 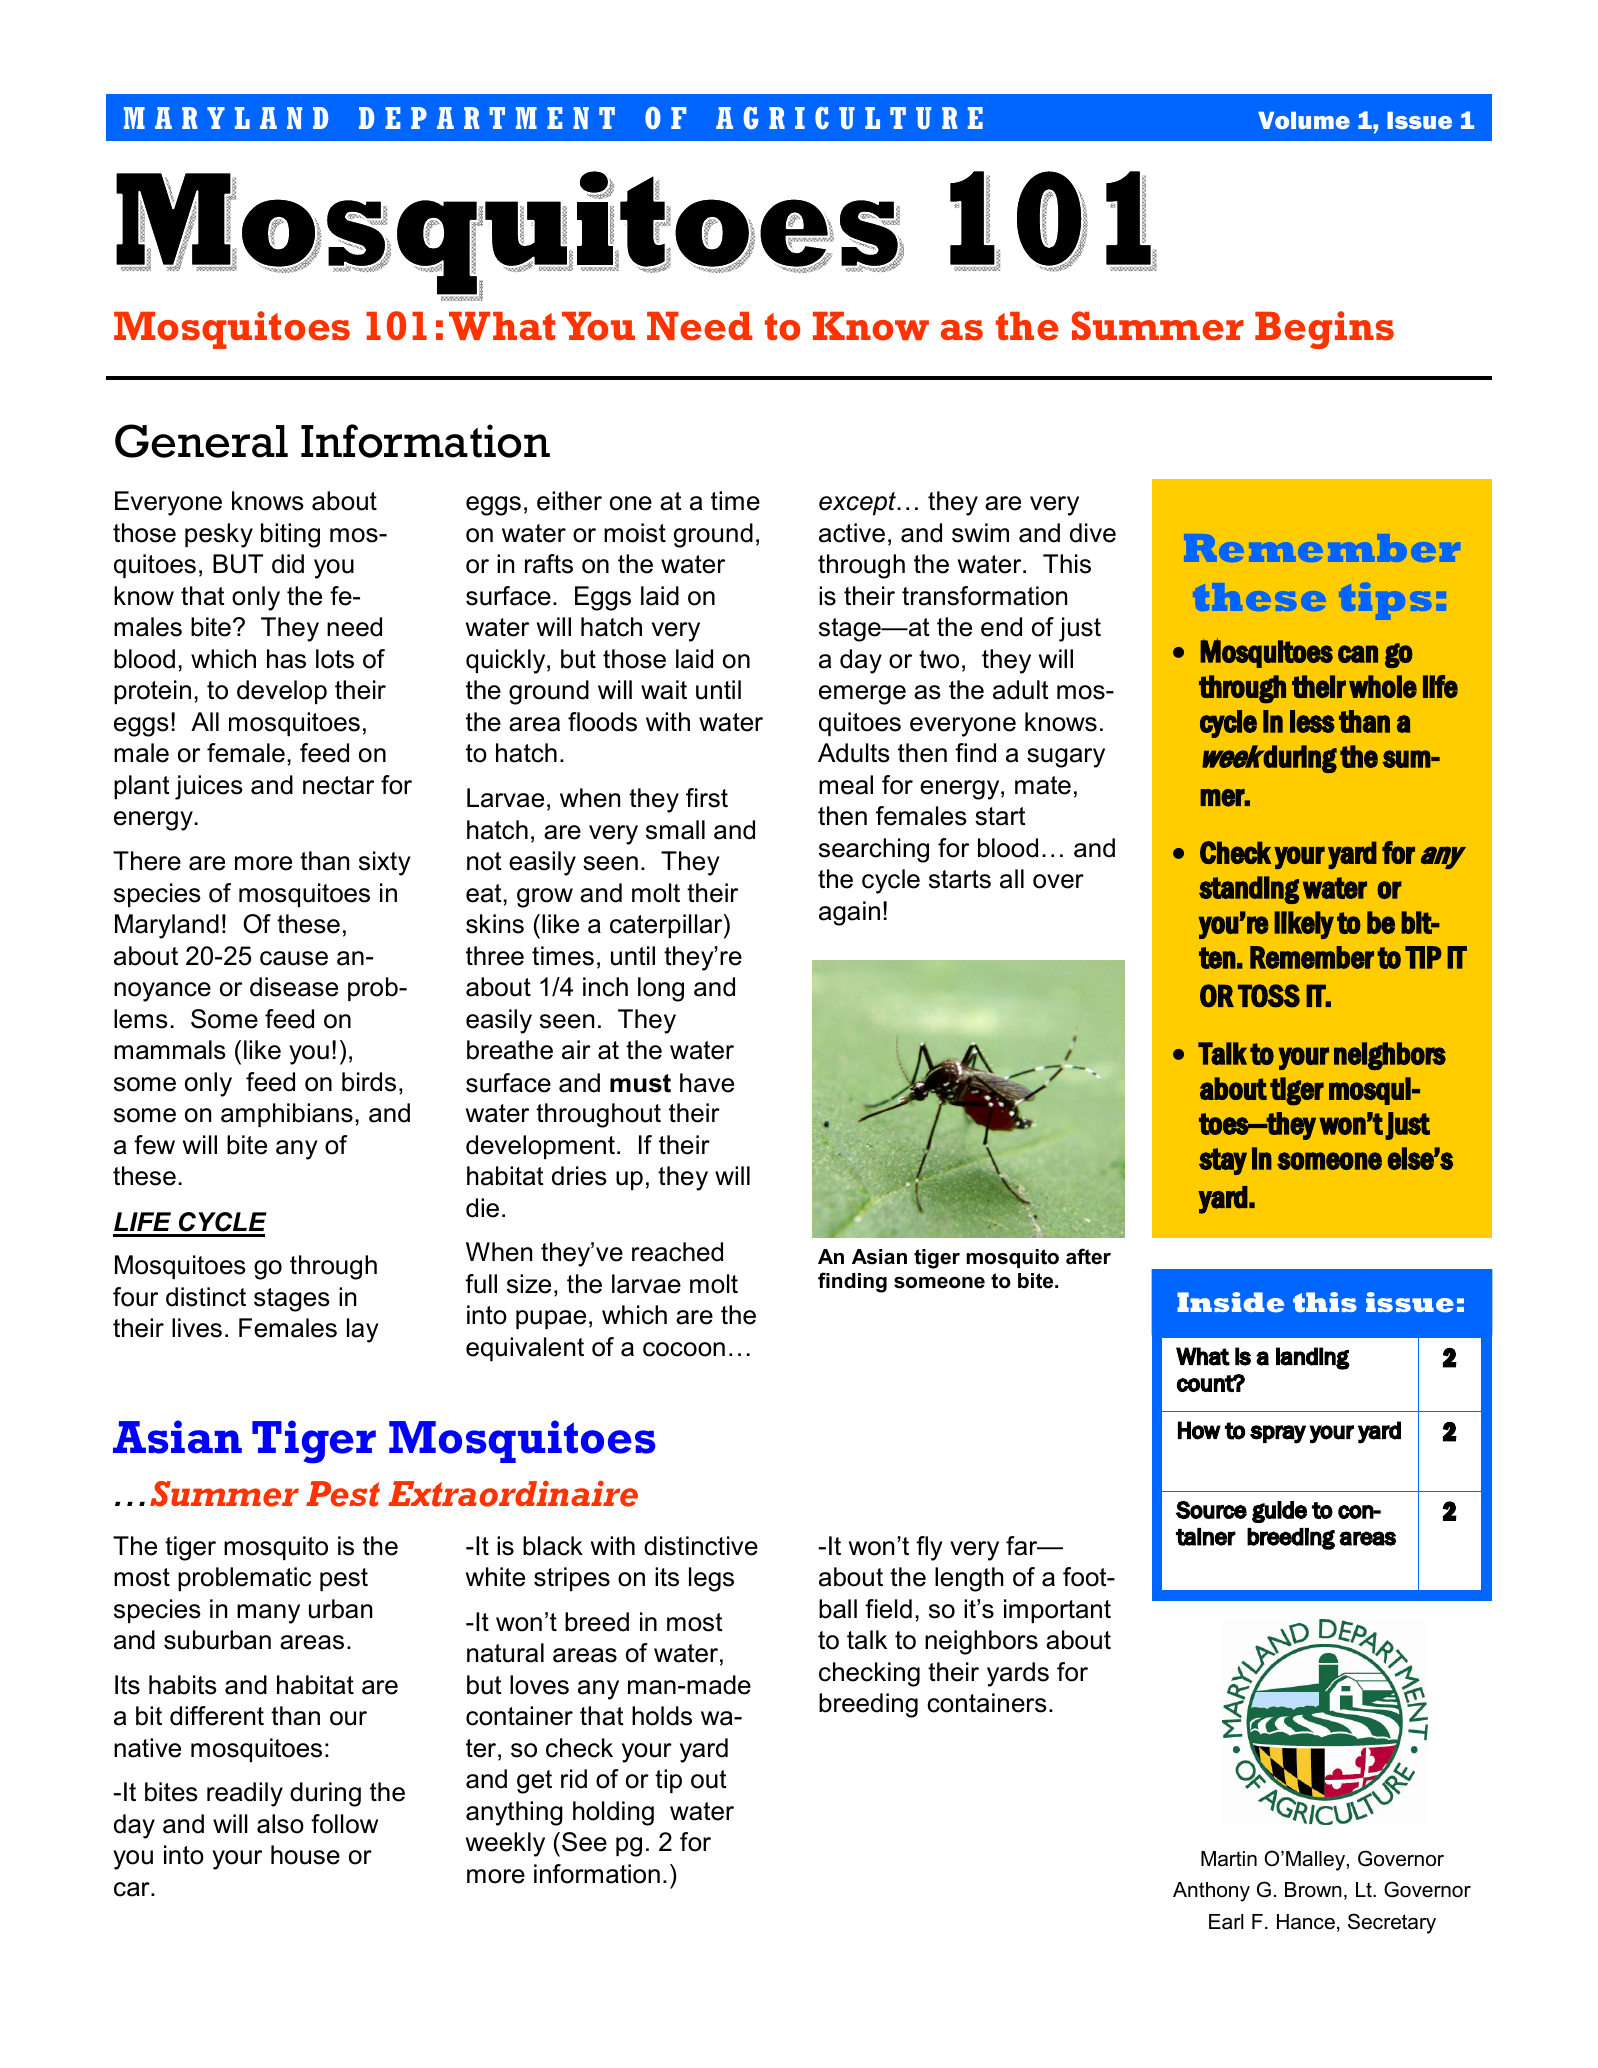 I want to click on first, so click(x=707, y=798).
